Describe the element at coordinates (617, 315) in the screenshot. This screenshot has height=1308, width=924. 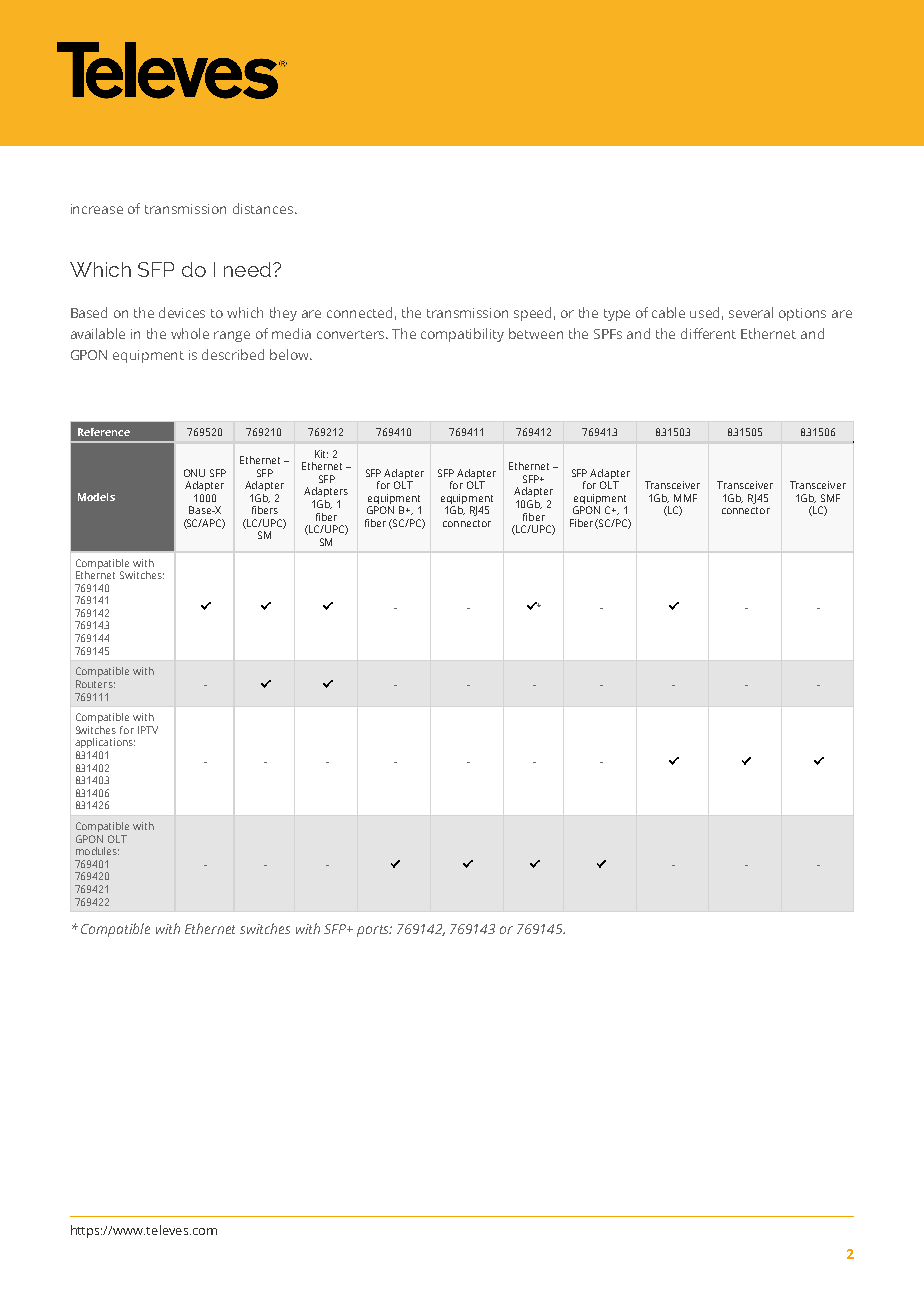
I see `type` at that location.
